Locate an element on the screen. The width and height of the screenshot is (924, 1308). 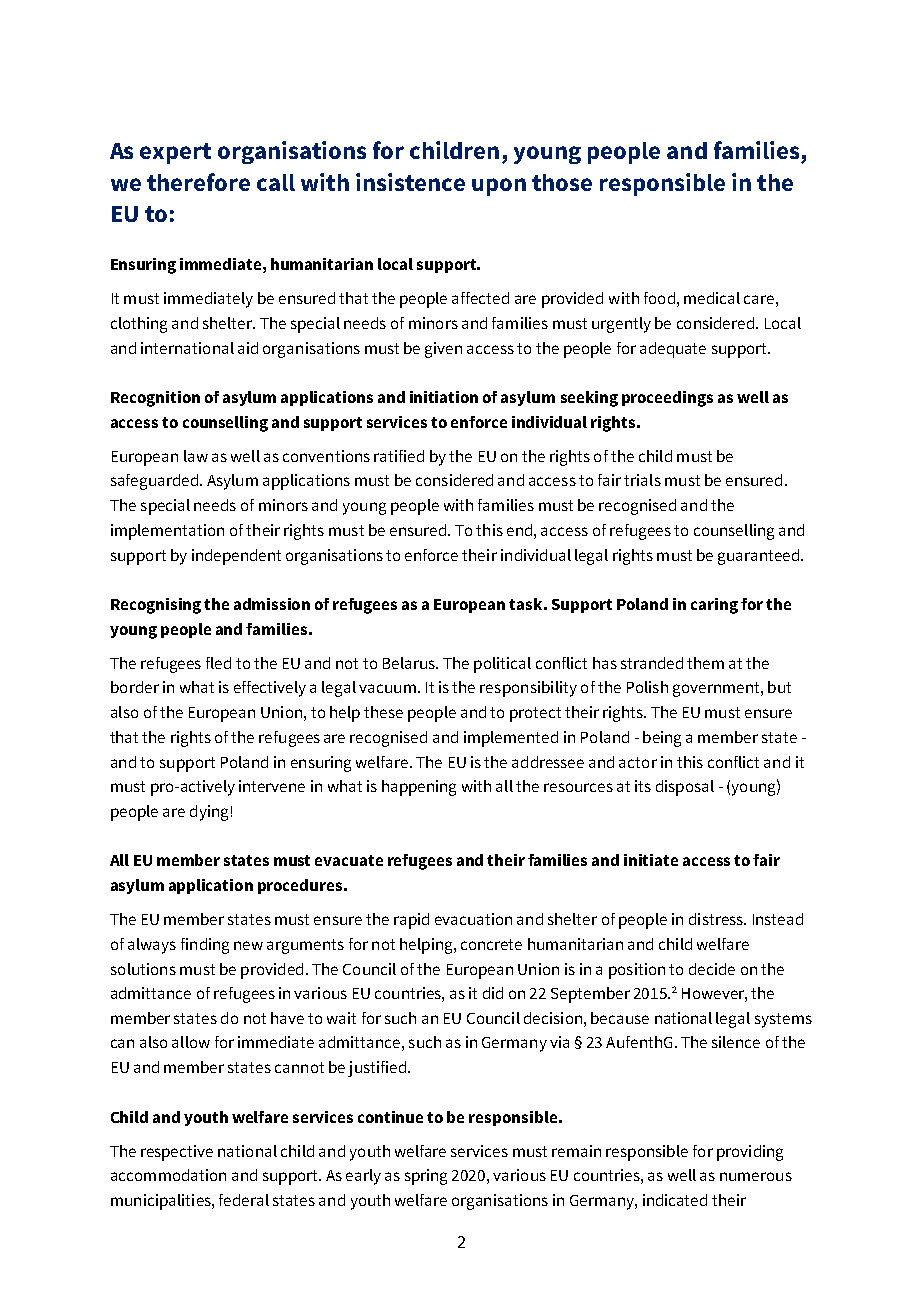
therefore is located at coordinates (198, 182).
